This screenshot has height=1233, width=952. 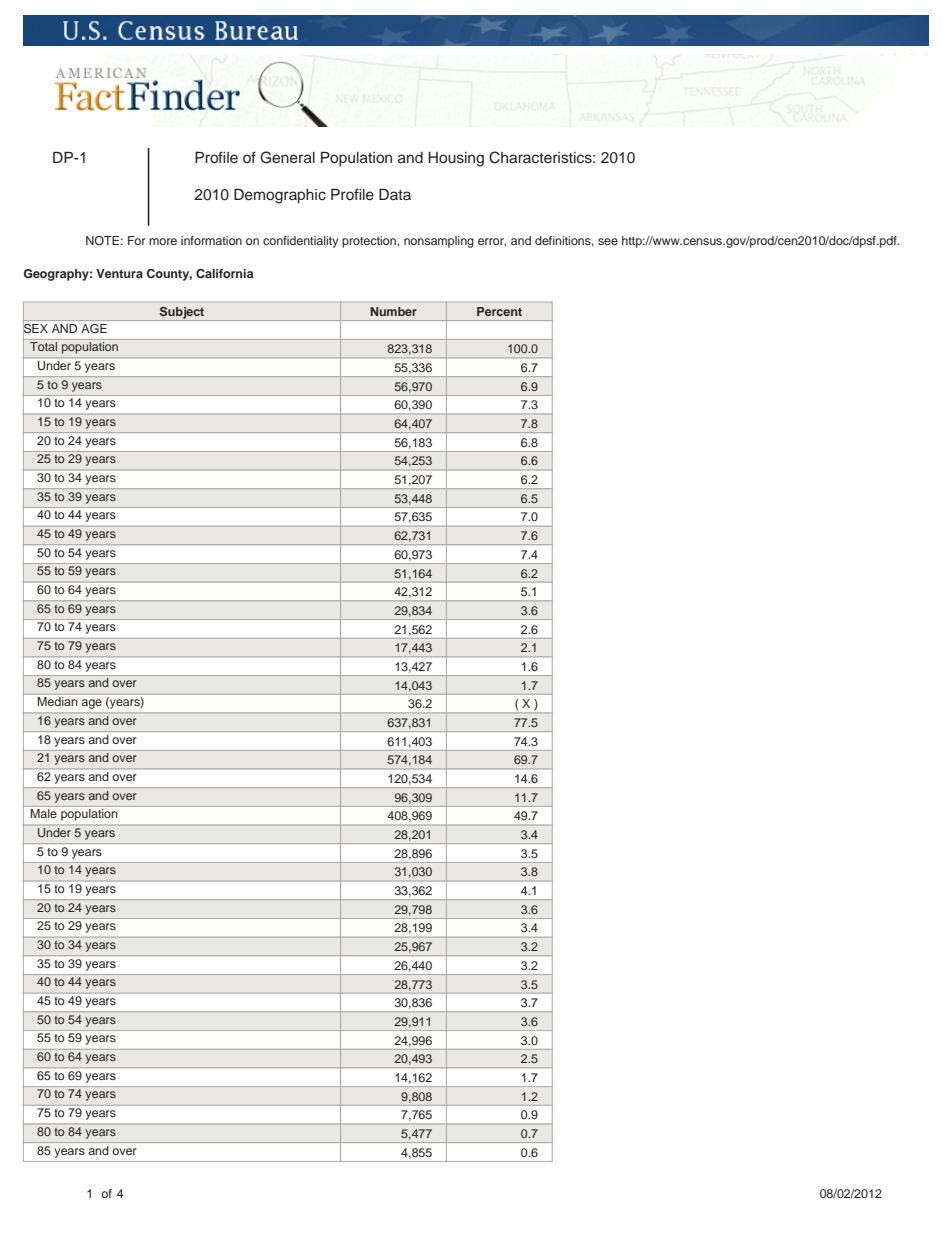 I want to click on Median, so click(x=57, y=701).
